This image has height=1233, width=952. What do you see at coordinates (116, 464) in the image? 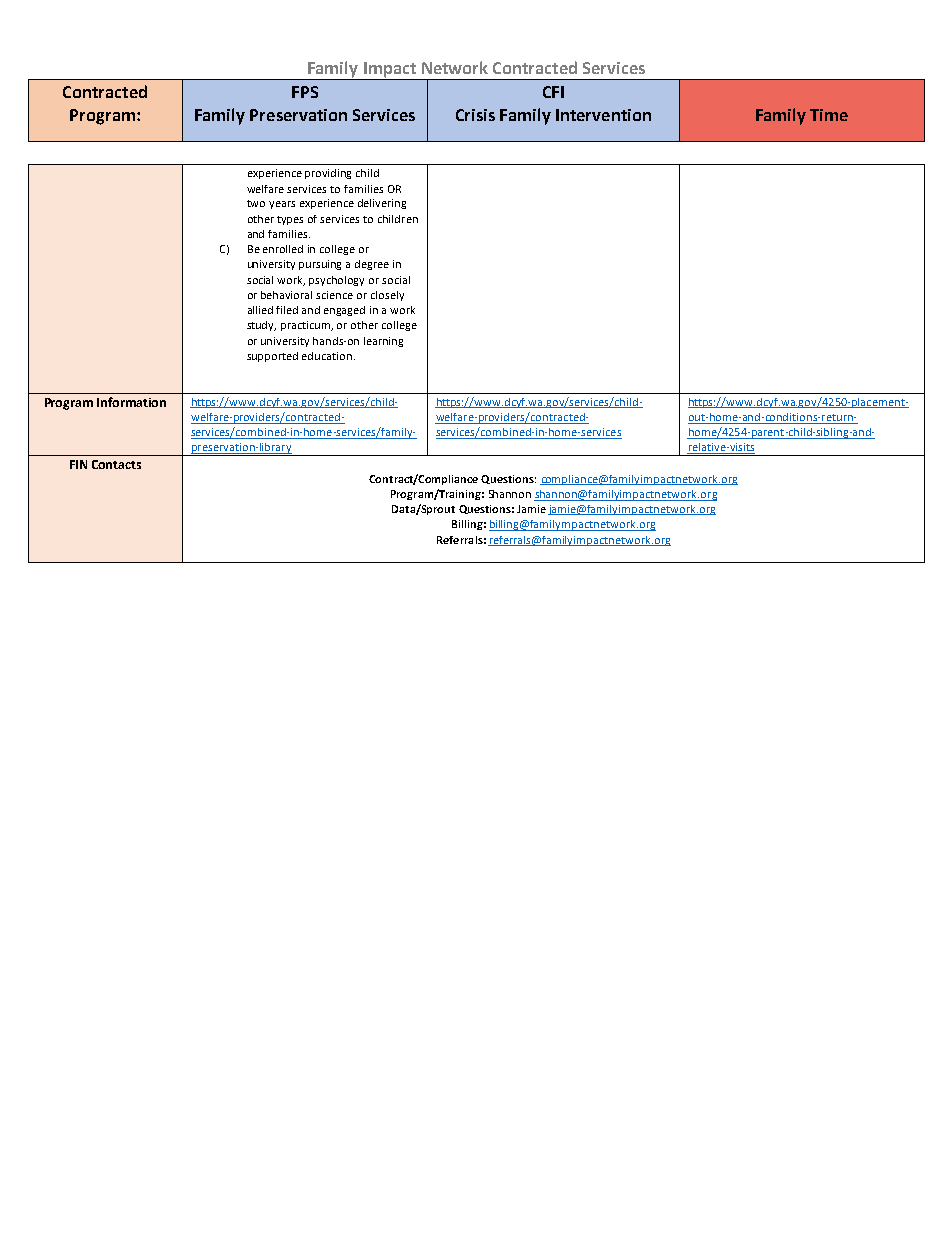
I see `Contacts` at bounding box center [116, 464].
